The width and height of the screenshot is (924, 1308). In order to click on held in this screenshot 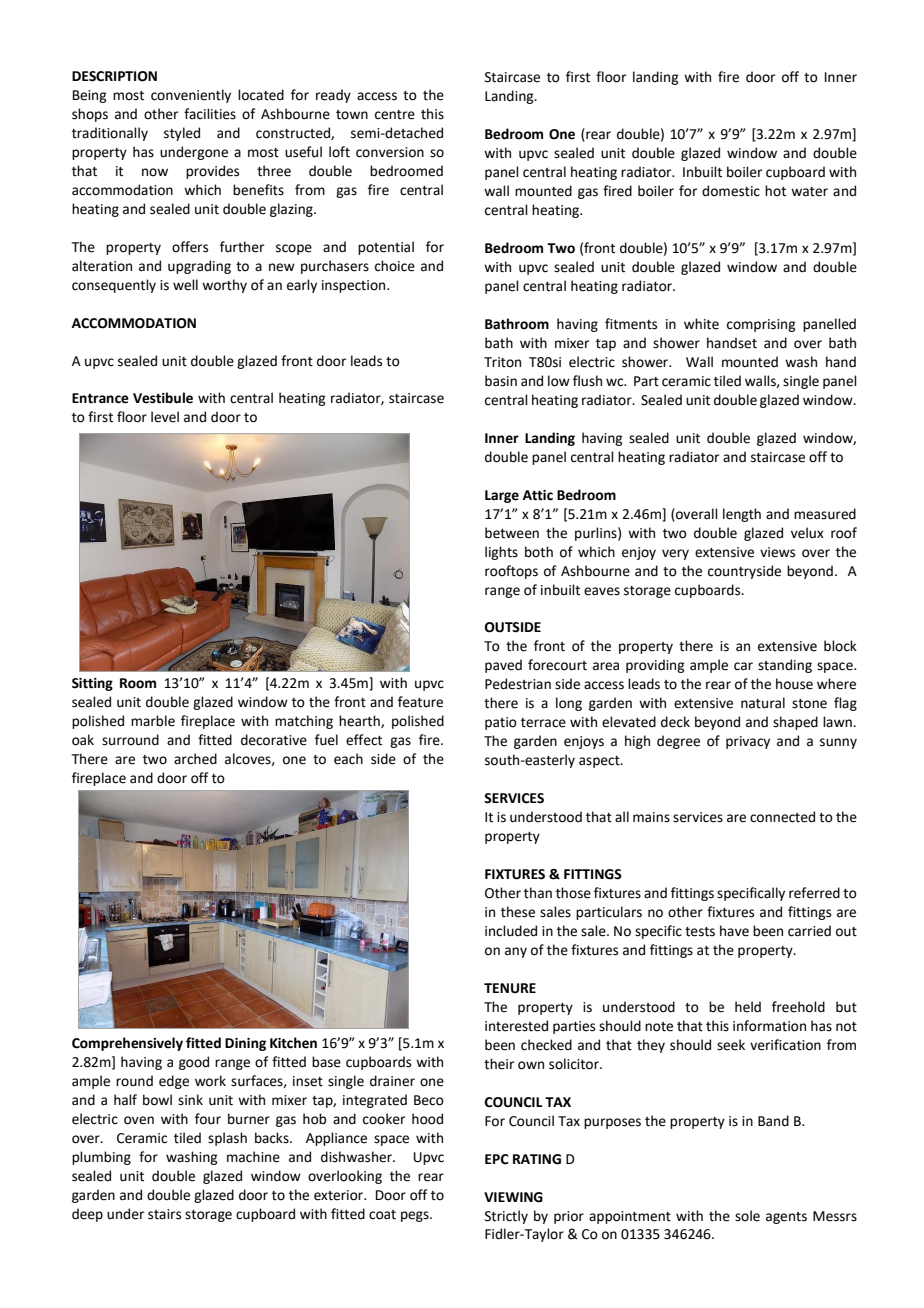, I will do `click(748, 1007)`.
